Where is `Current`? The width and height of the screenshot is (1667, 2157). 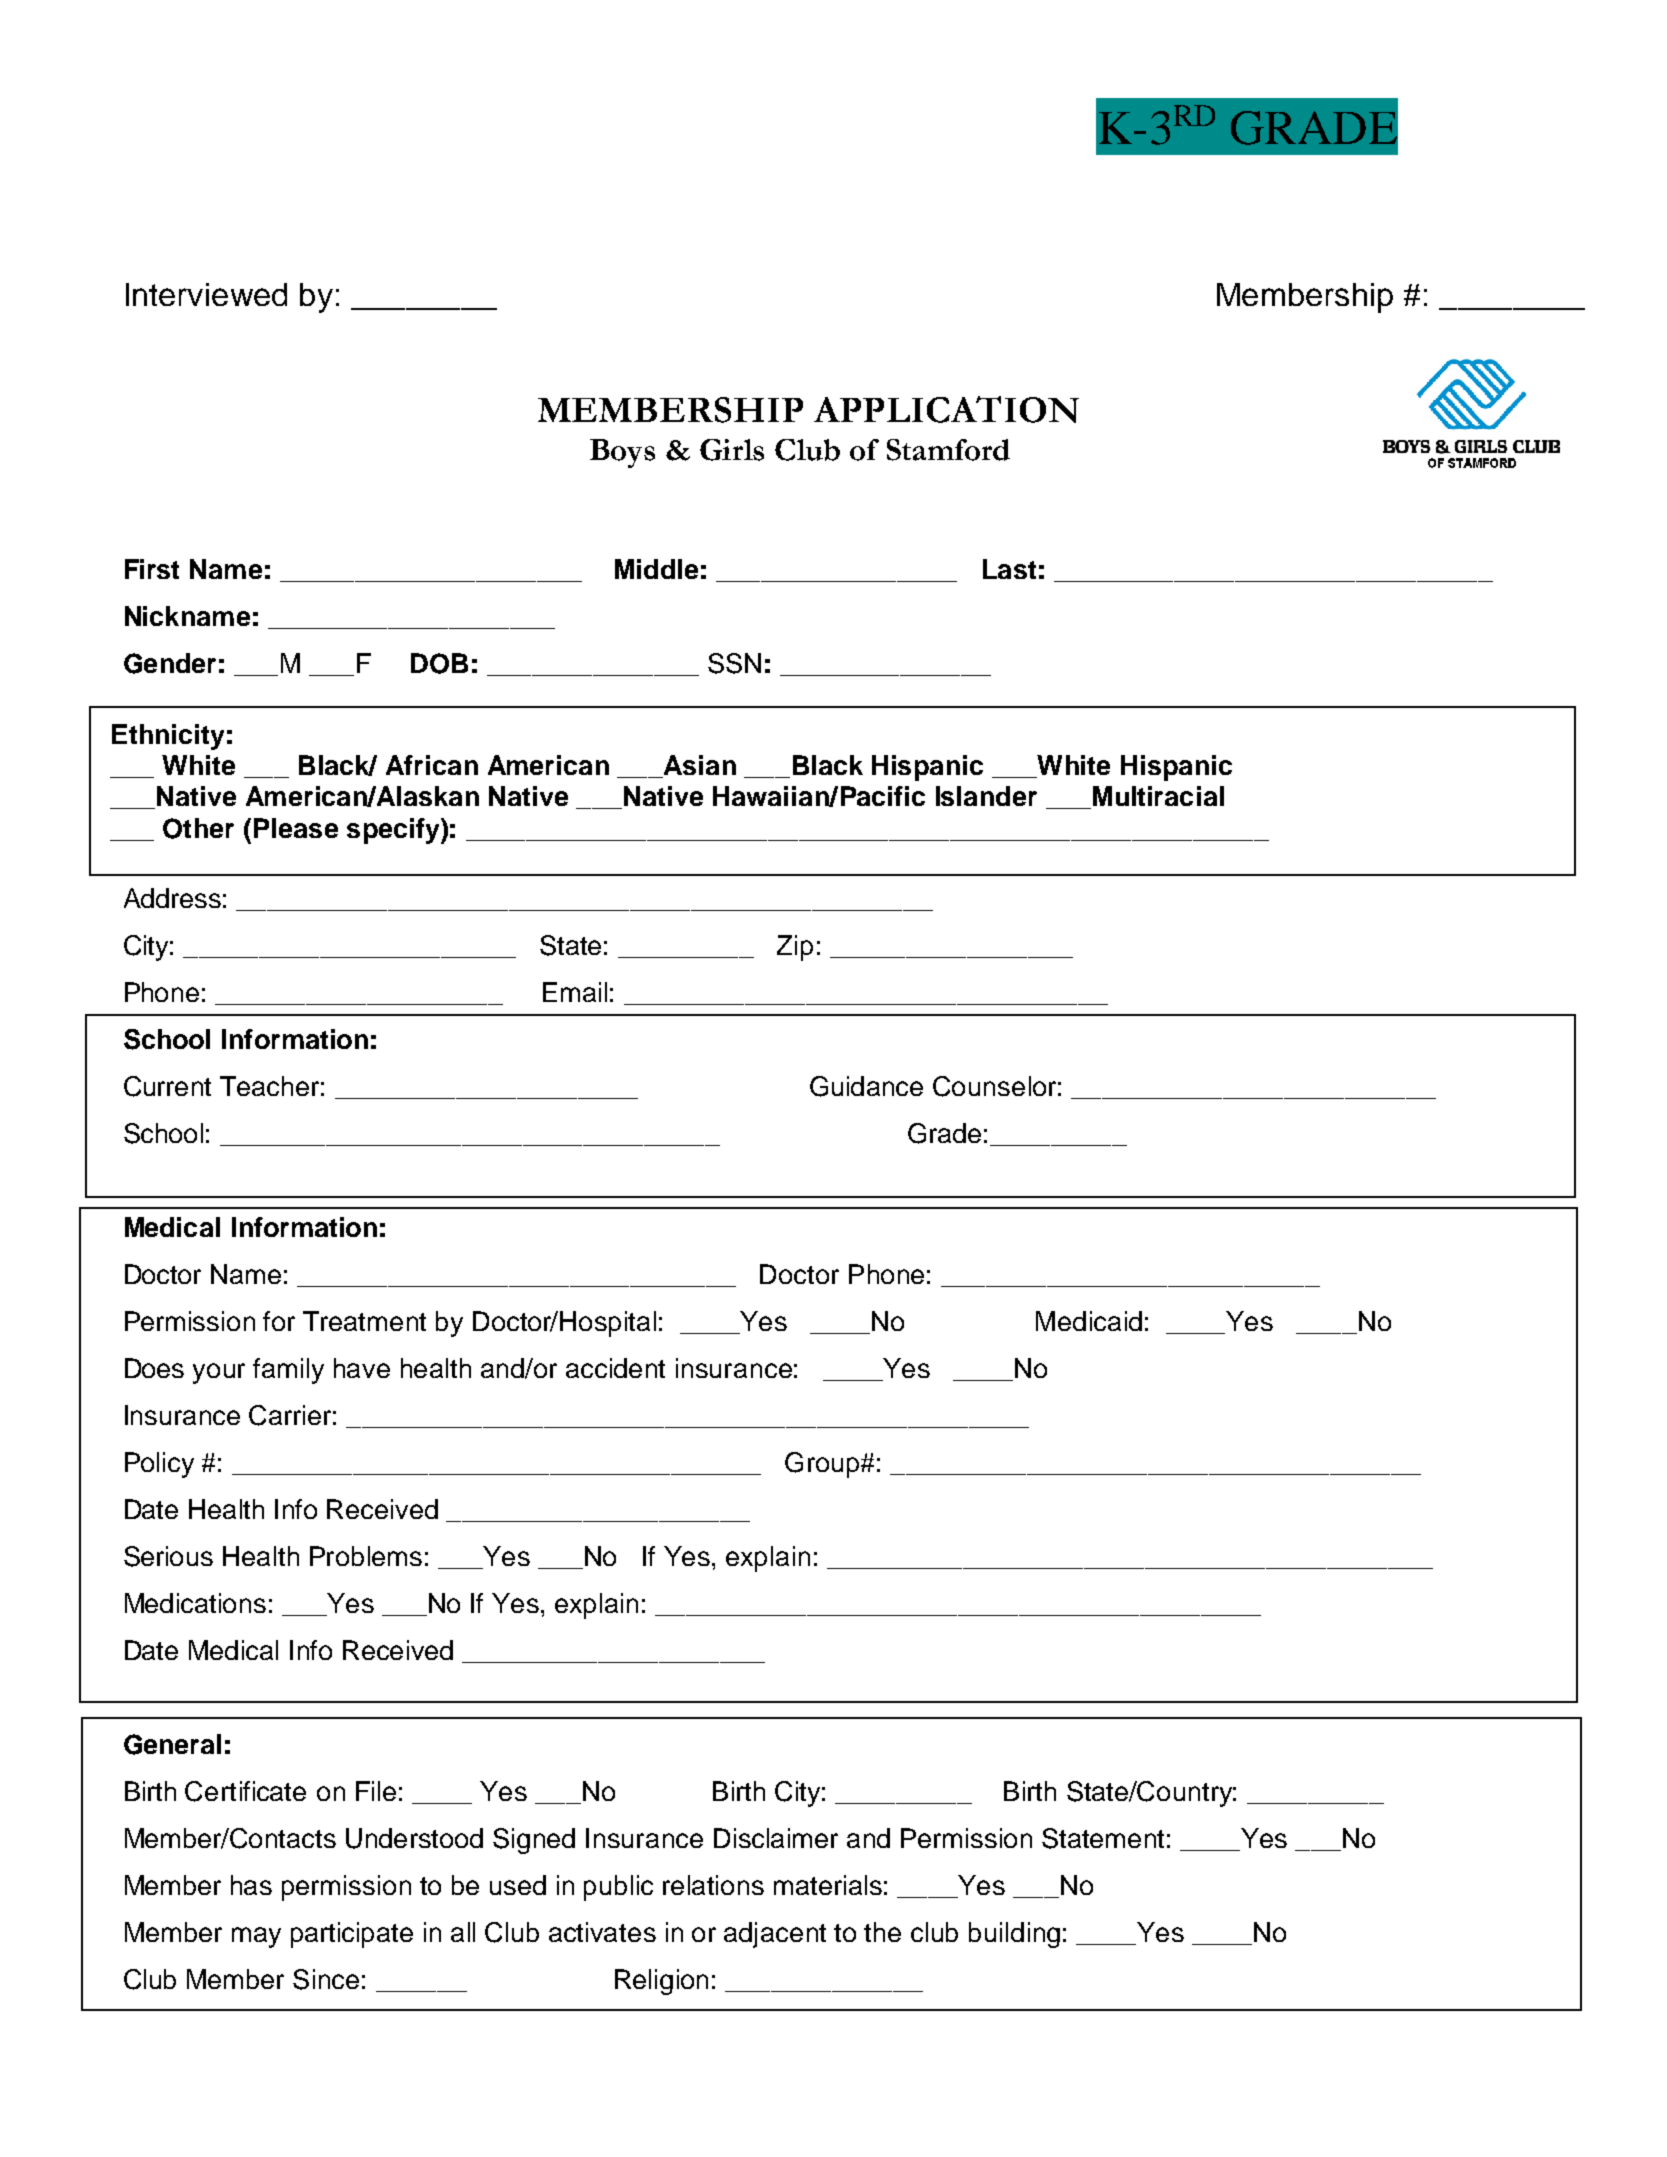
Current is located at coordinates (167, 1086).
